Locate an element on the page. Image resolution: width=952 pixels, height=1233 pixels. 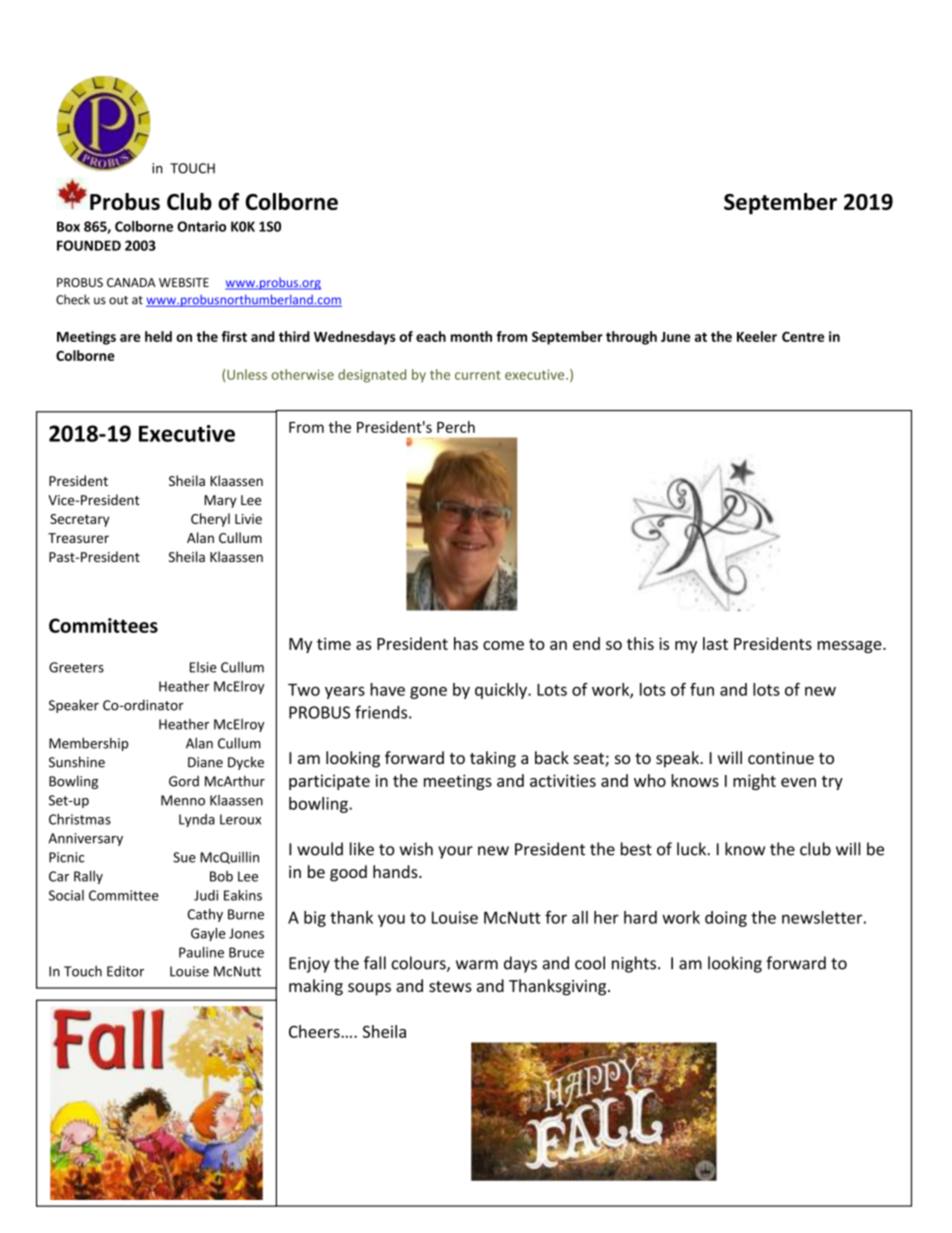
last is located at coordinates (715, 643).
